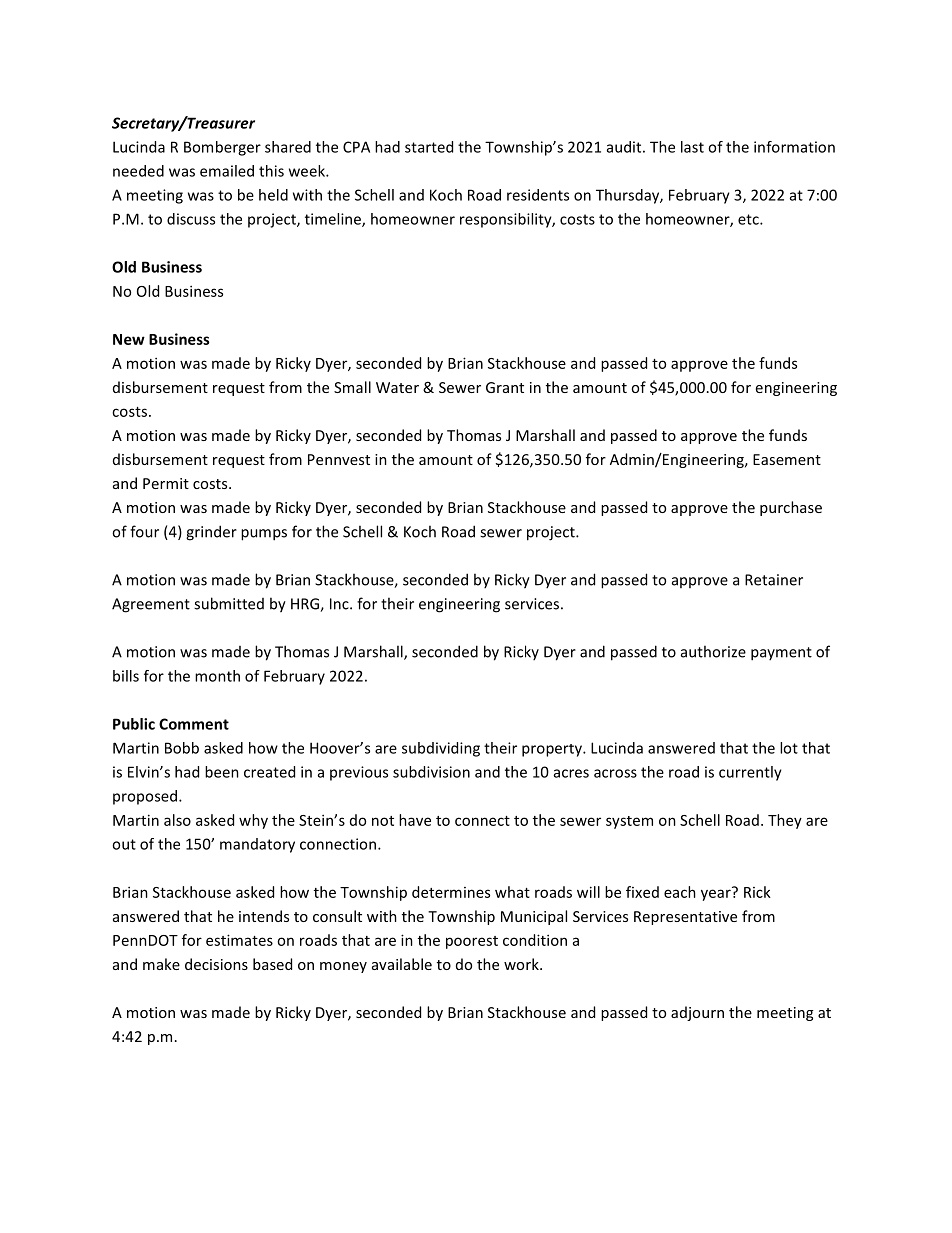  Describe the element at coordinates (340, 604) in the document. I see `Inc` at that location.
